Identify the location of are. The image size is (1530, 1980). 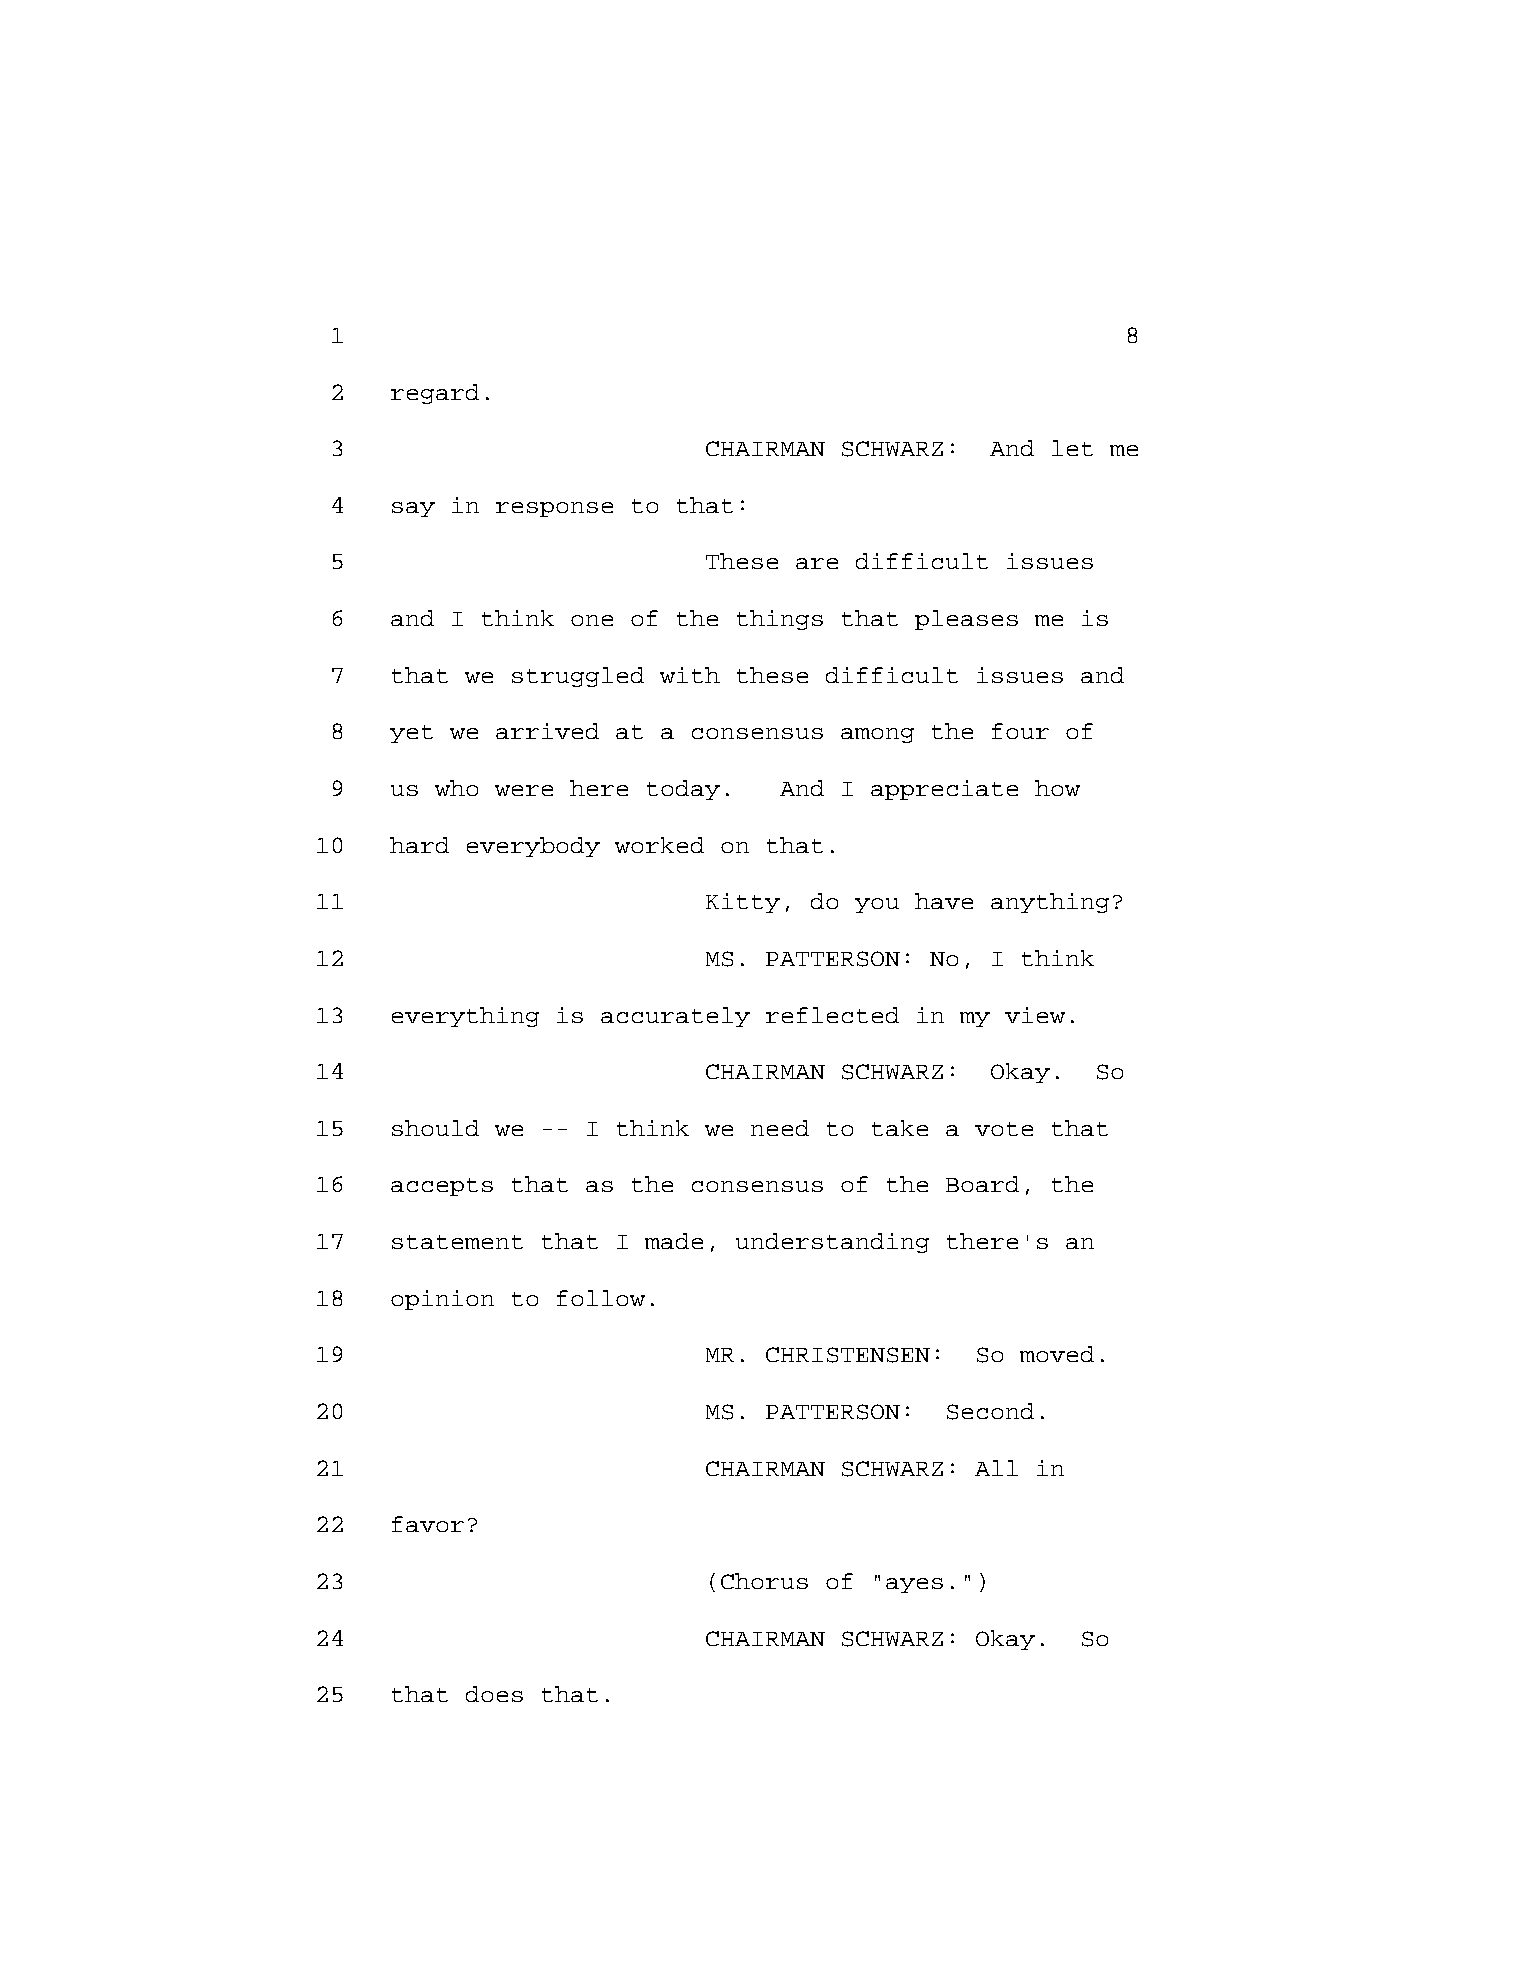
(817, 563).
